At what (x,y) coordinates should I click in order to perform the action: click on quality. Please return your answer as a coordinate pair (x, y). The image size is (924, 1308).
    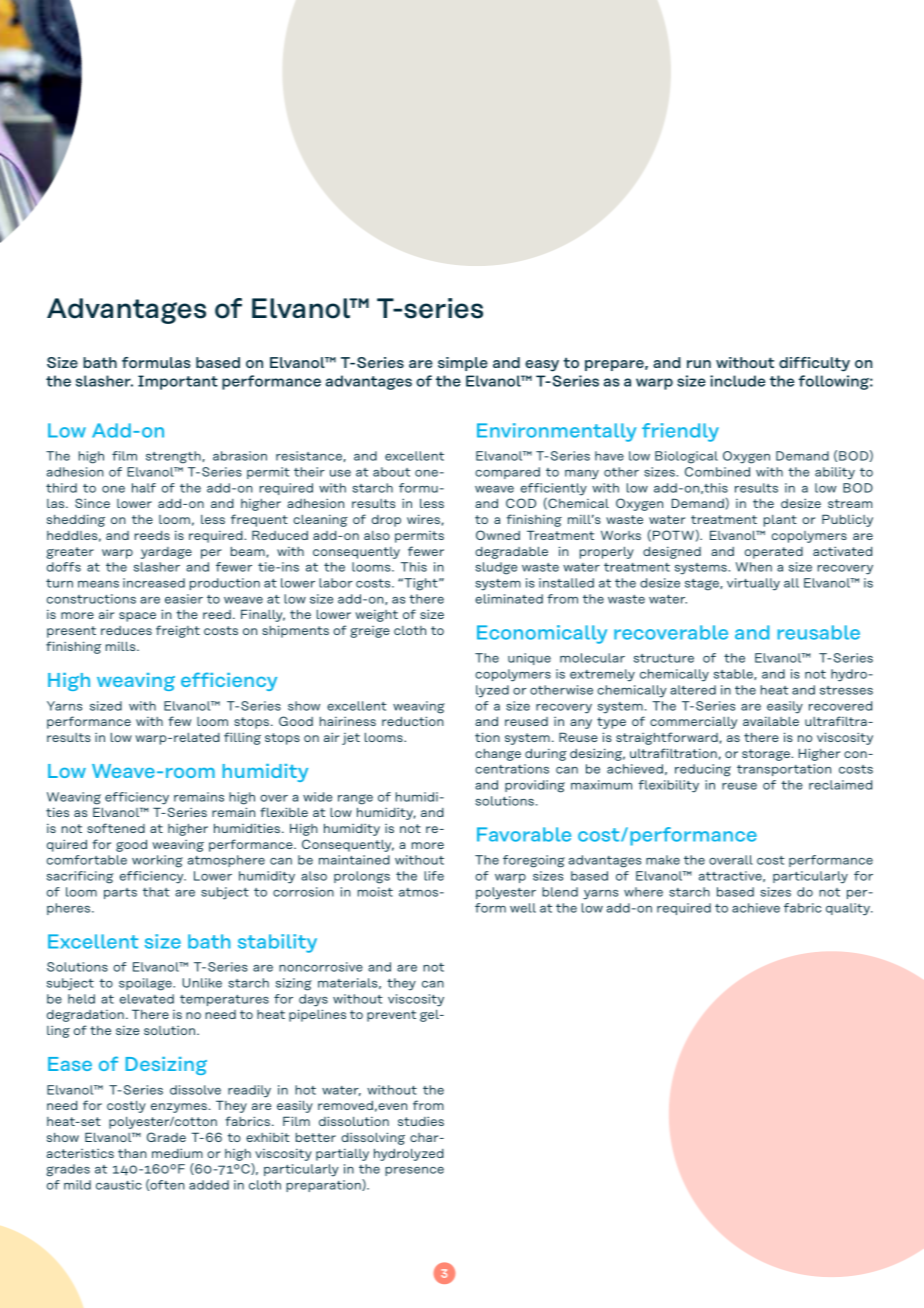
    Looking at the image, I should click on (849, 909).
